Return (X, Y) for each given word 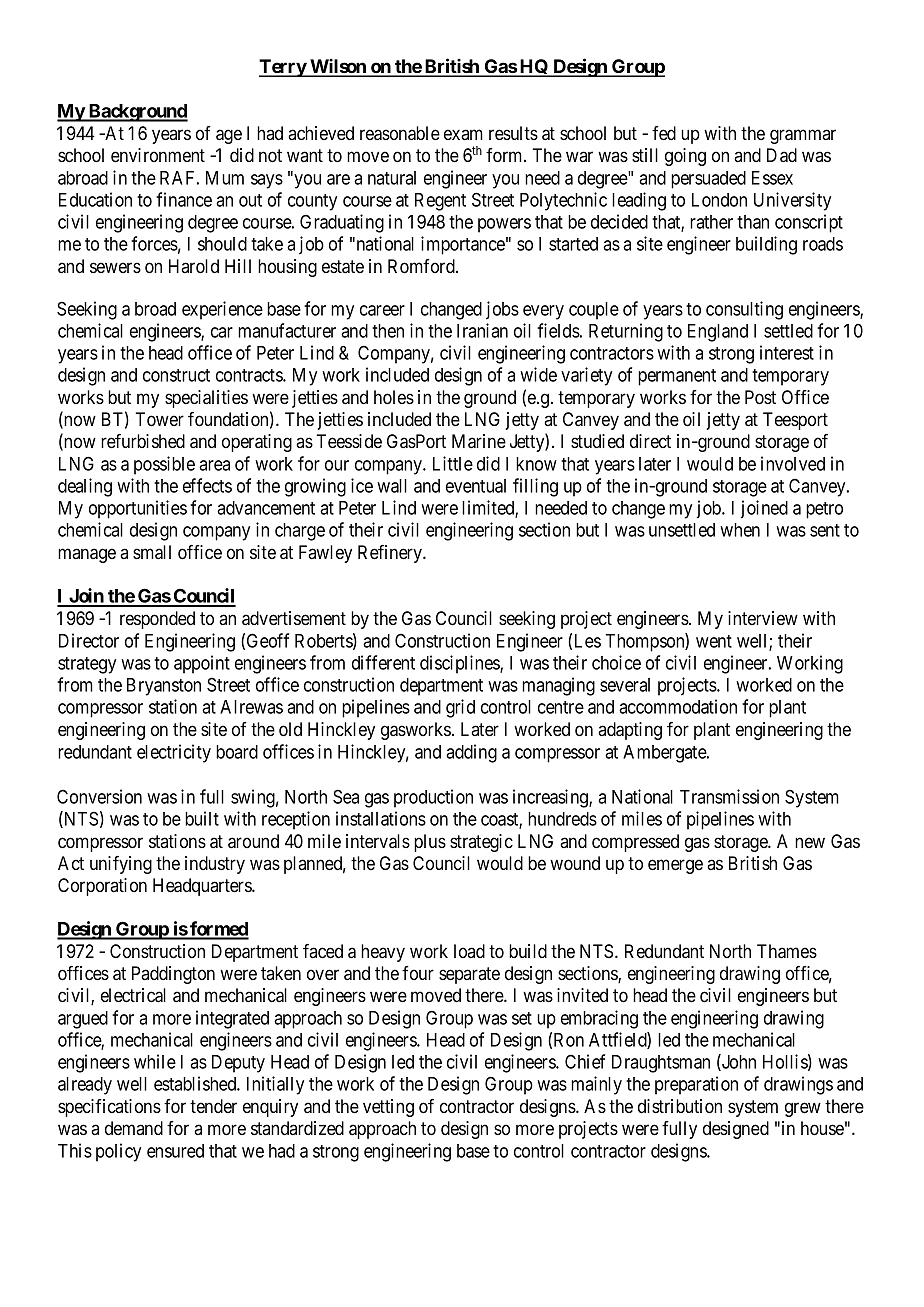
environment (158, 155)
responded (157, 620)
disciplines (460, 664)
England (718, 333)
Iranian (482, 330)
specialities (206, 399)
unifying (121, 865)
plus (430, 843)
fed (664, 133)
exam (463, 134)
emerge (675, 866)
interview (763, 618)
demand (134, 1128)
